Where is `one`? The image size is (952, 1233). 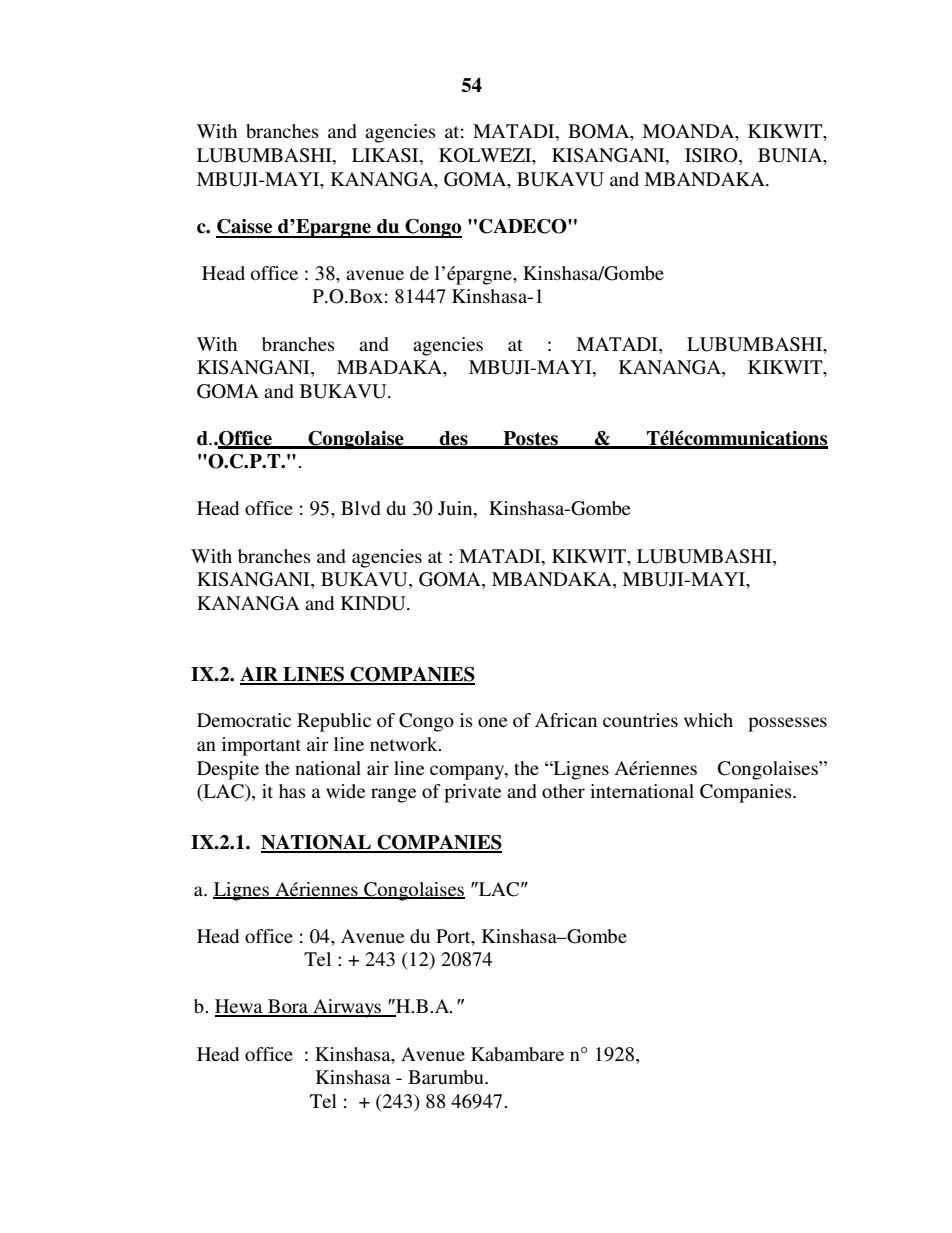
one is located at coordinates (492, 722).
